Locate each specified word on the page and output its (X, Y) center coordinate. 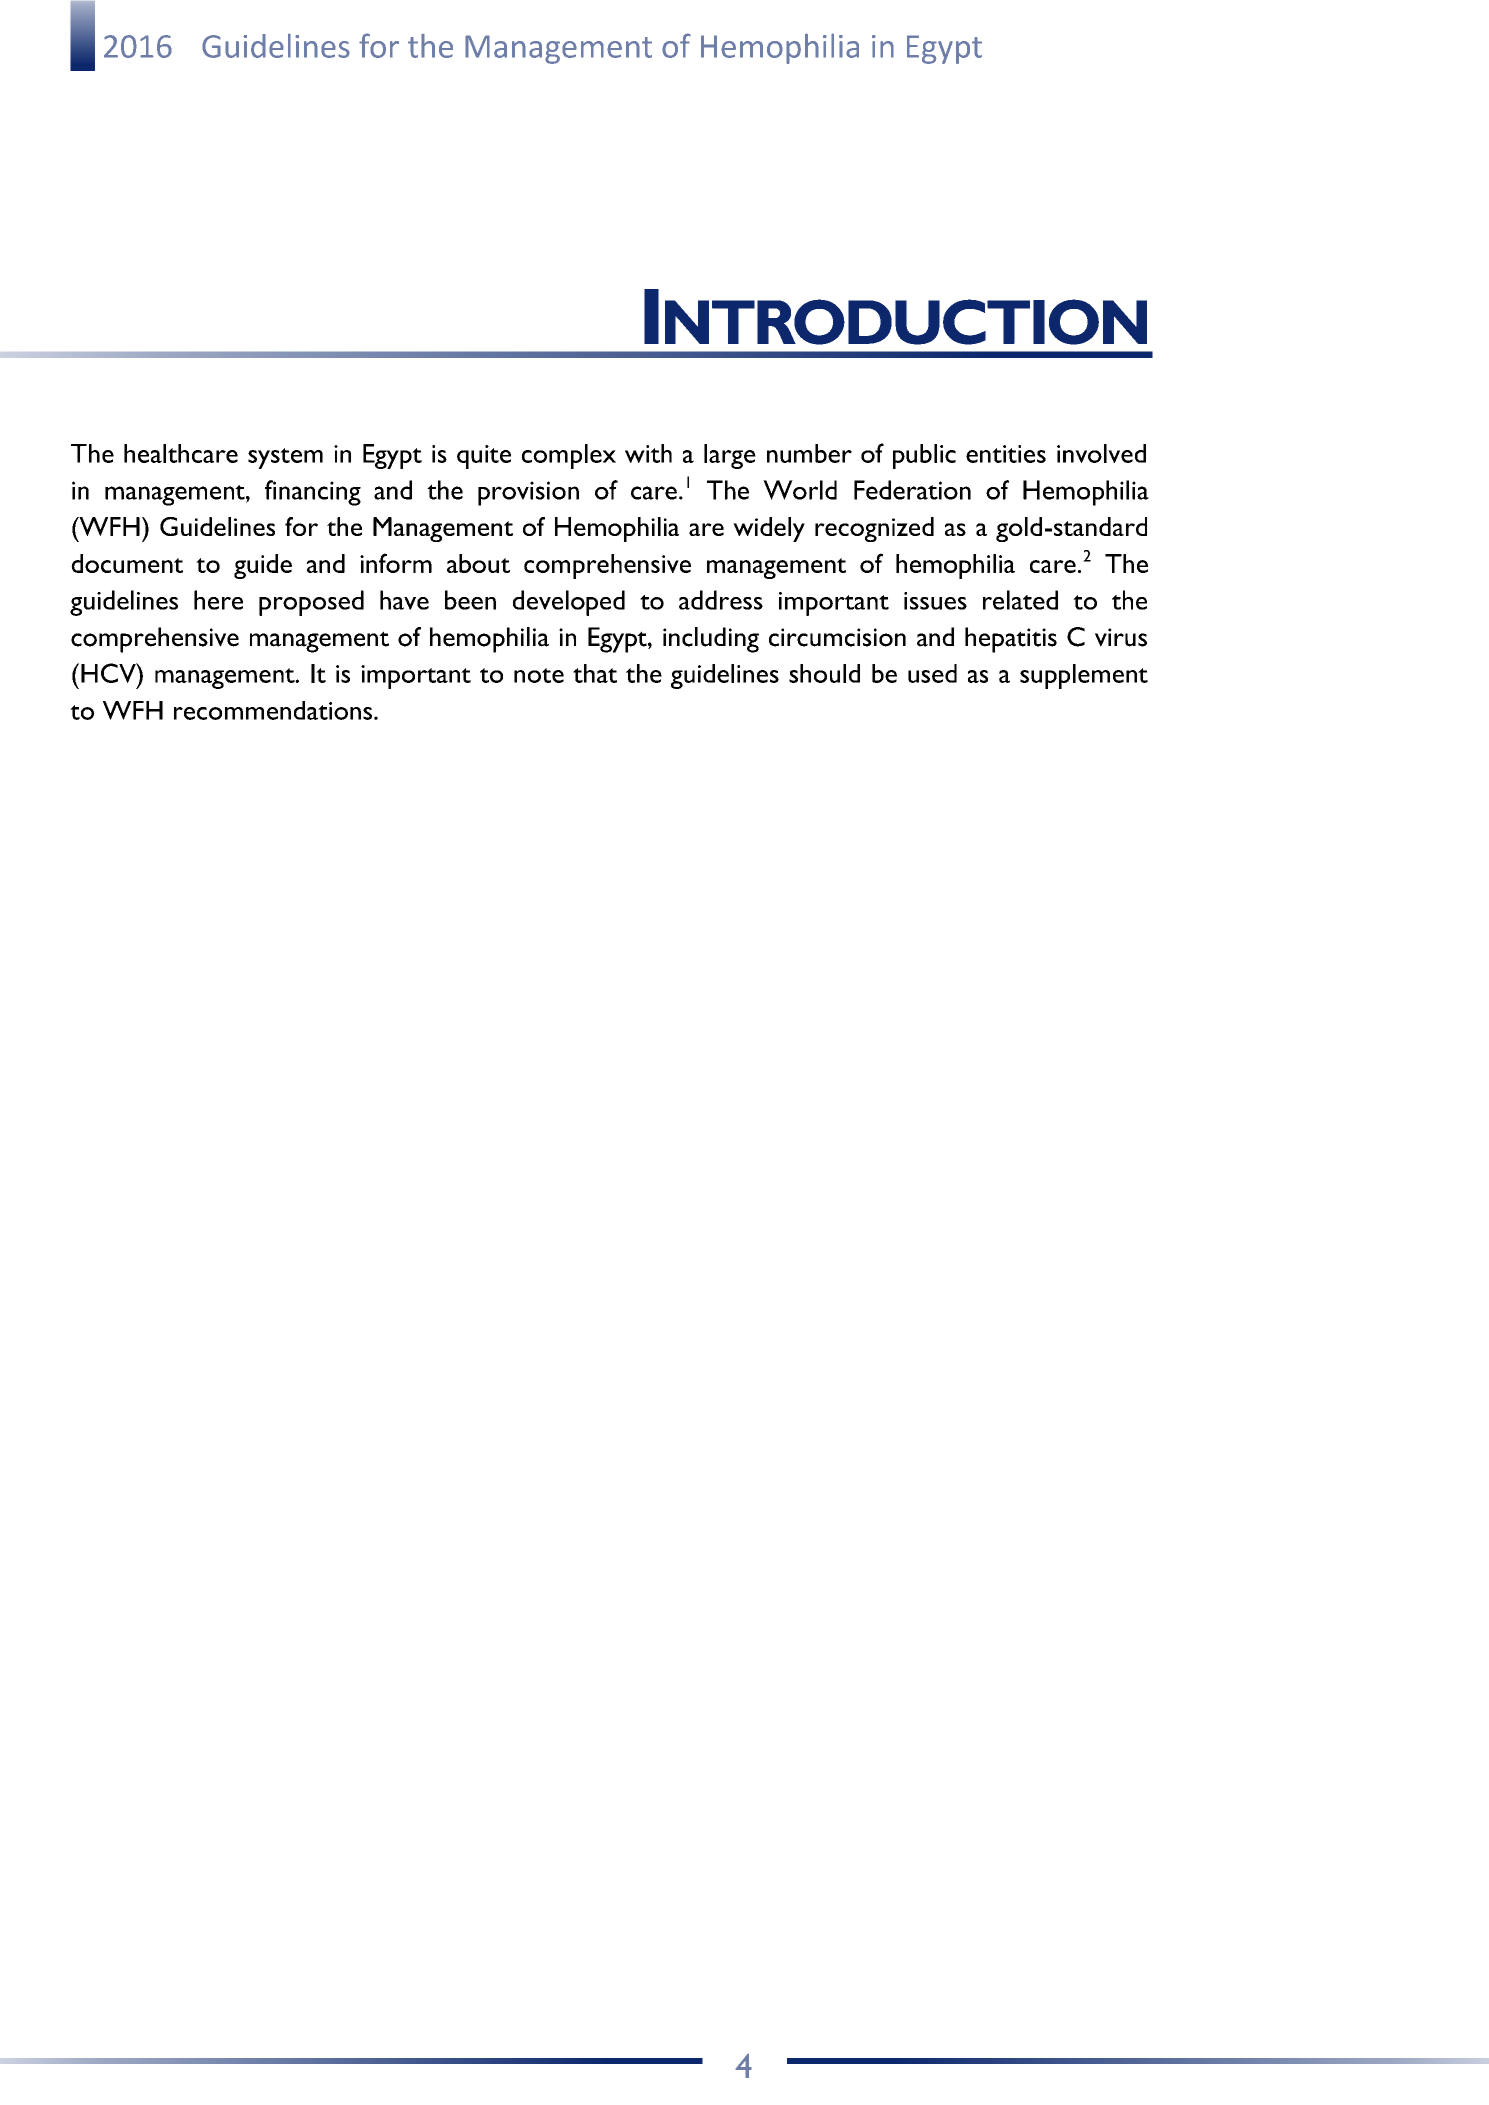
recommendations (273, 710)
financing (313, 493)
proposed (311, 603)
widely (769, 529)
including (711, 640)
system (285, 458)
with (648, 453)
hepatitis (1011, 640)
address (721, 600)
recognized (874, 529)
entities (1006, 454)
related (1020, 600)
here (218, 600)
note (539, 675)
